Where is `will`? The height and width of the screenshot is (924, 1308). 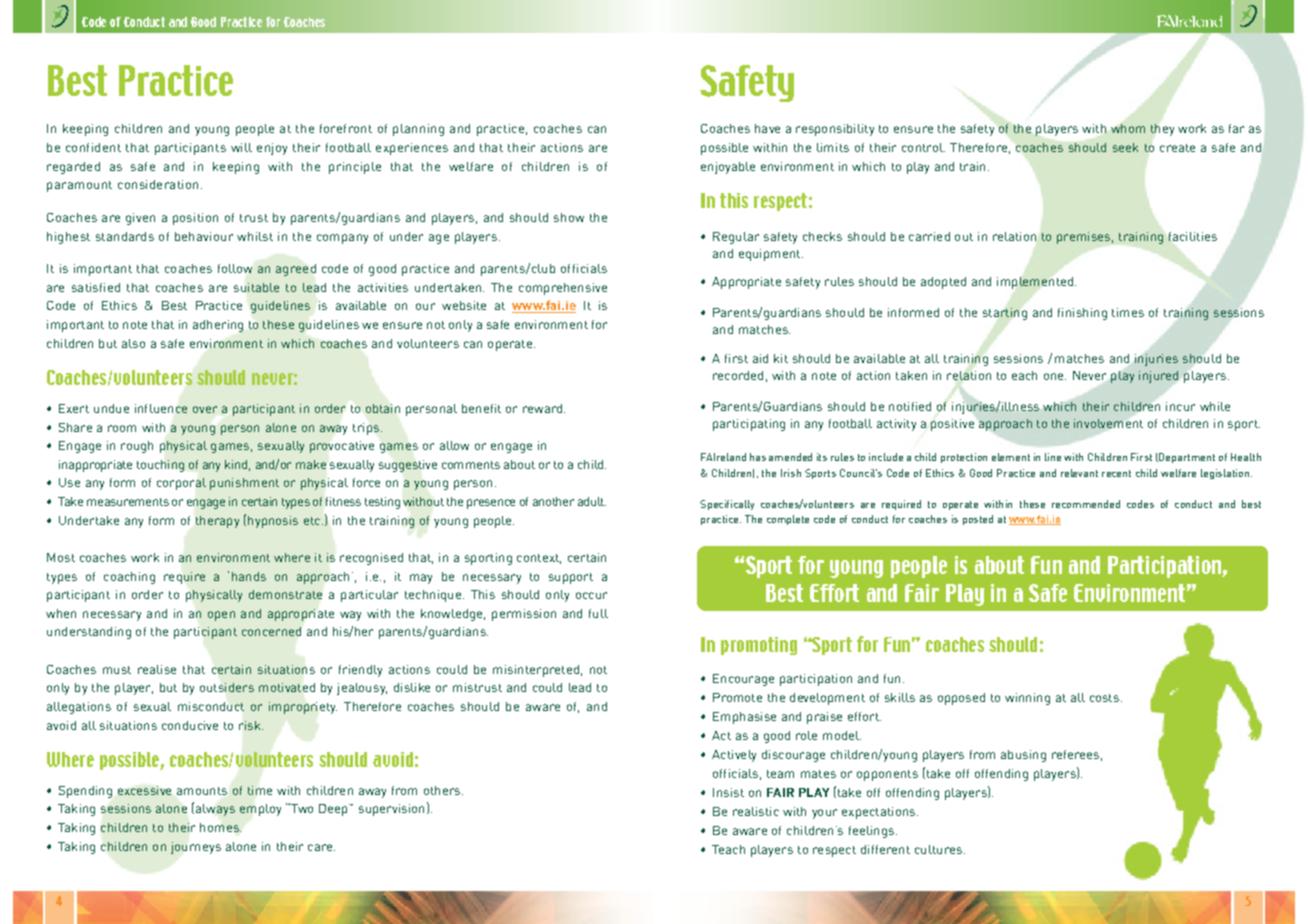 will is located at coordinates (241, 147).
